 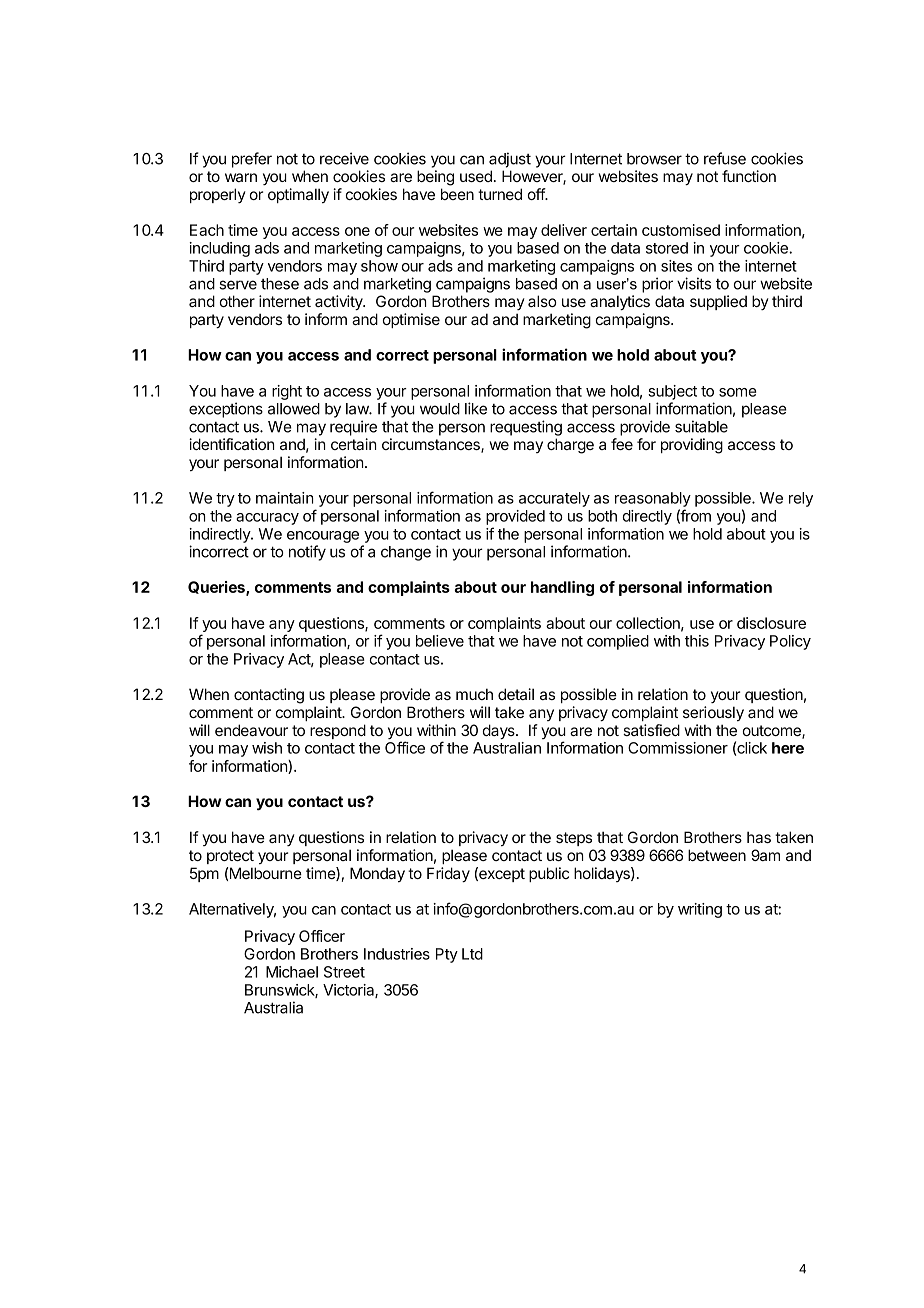 I want to click on function, so click(x=749, y=176).
